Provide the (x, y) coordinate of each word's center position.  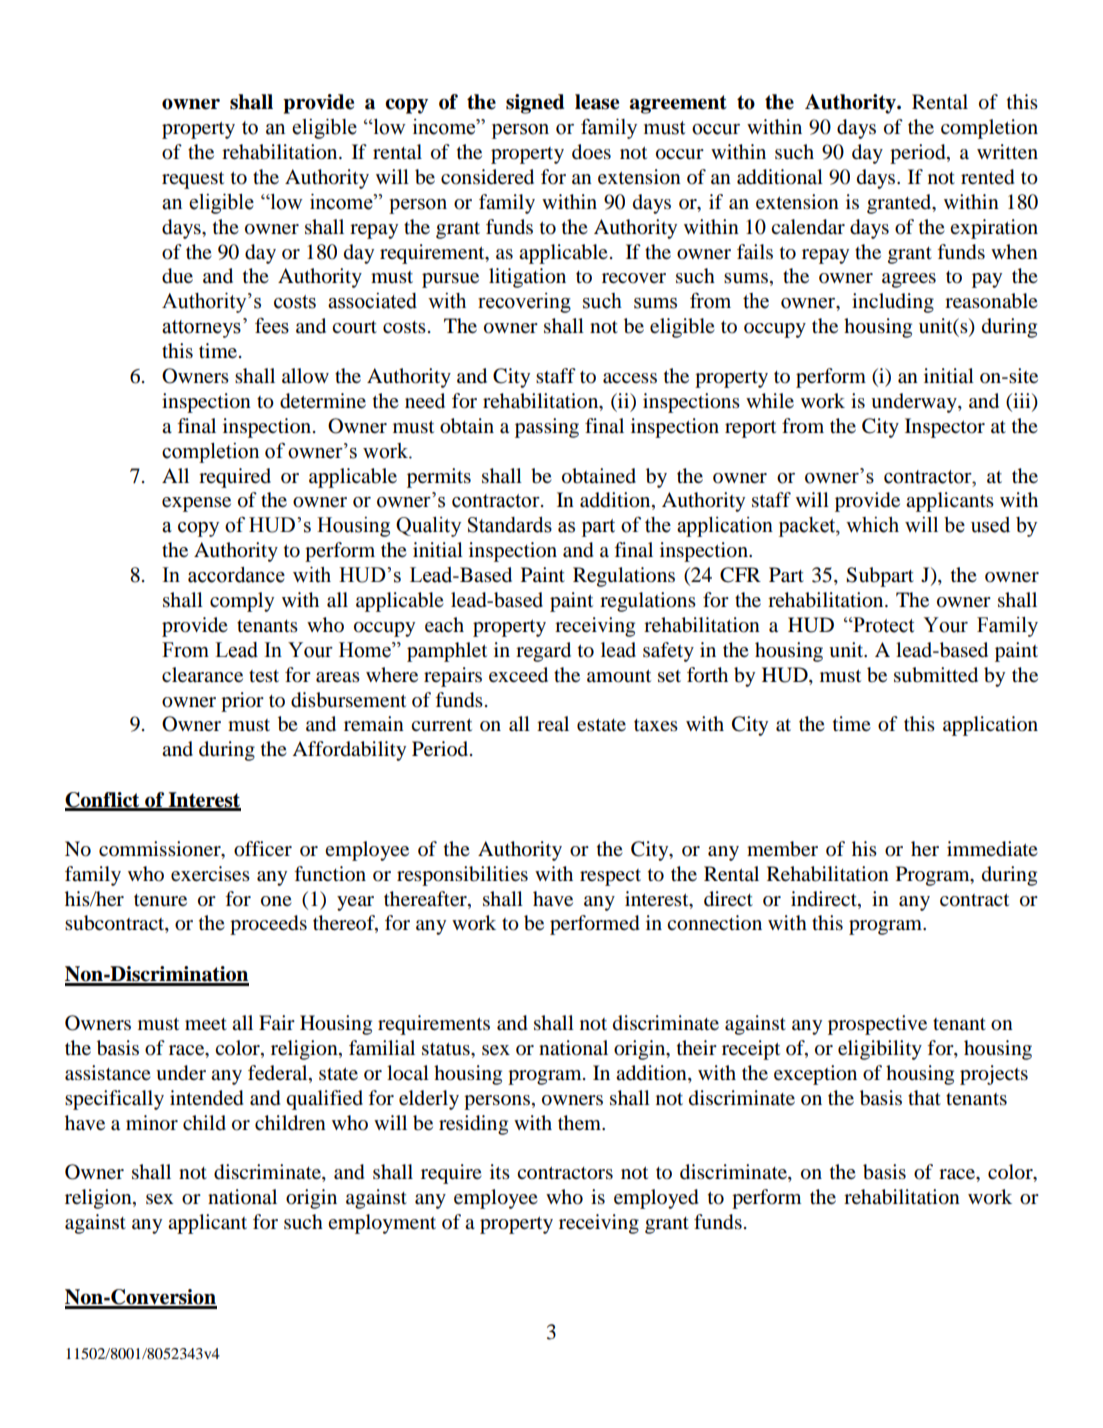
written (1007, 152)
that (924, 1098)
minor (152, 1123)
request (193, 180)
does (591, 152)
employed (656, 1199)
